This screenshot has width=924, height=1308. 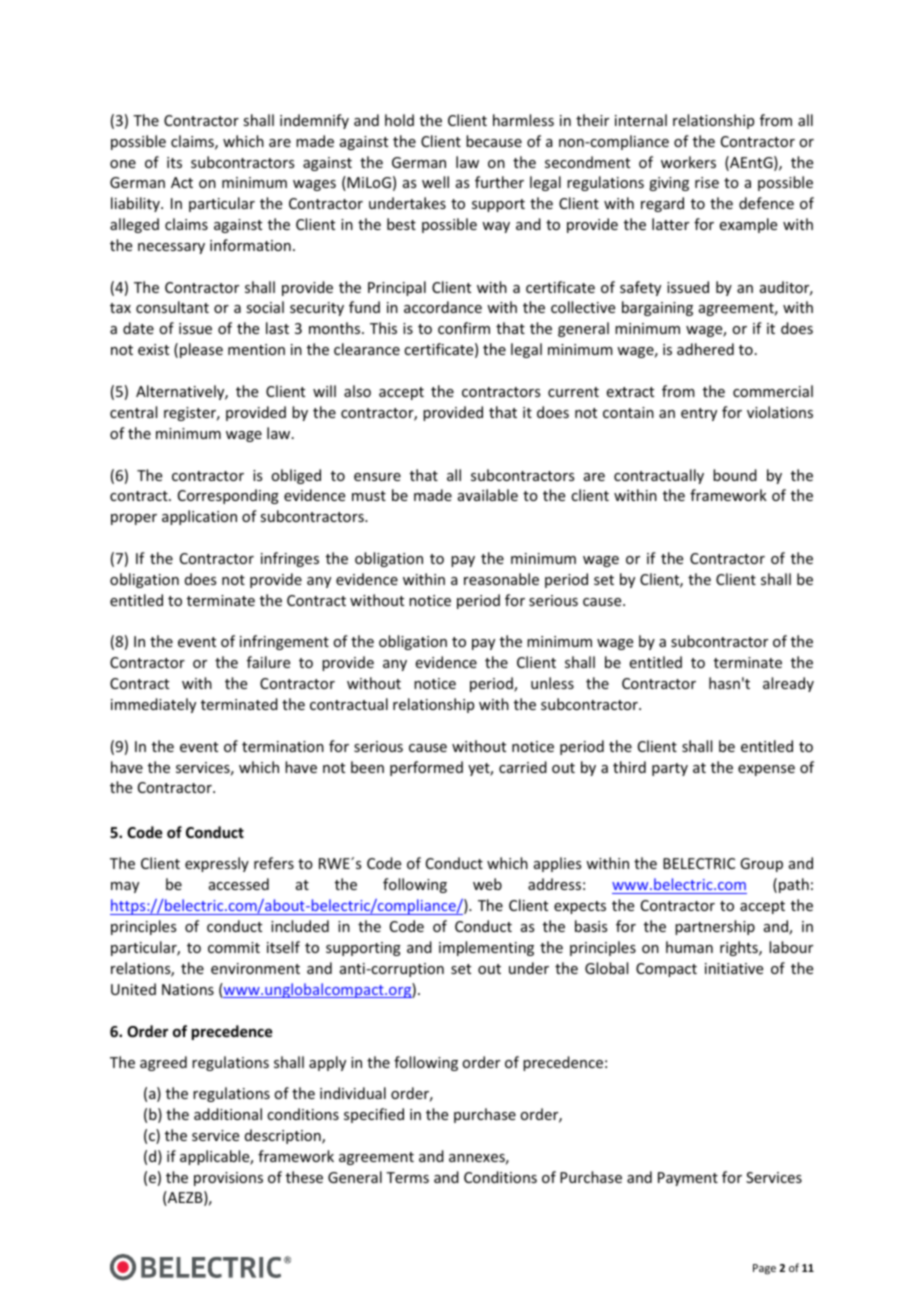 I want to click on already, so click(x=788, y=684).
